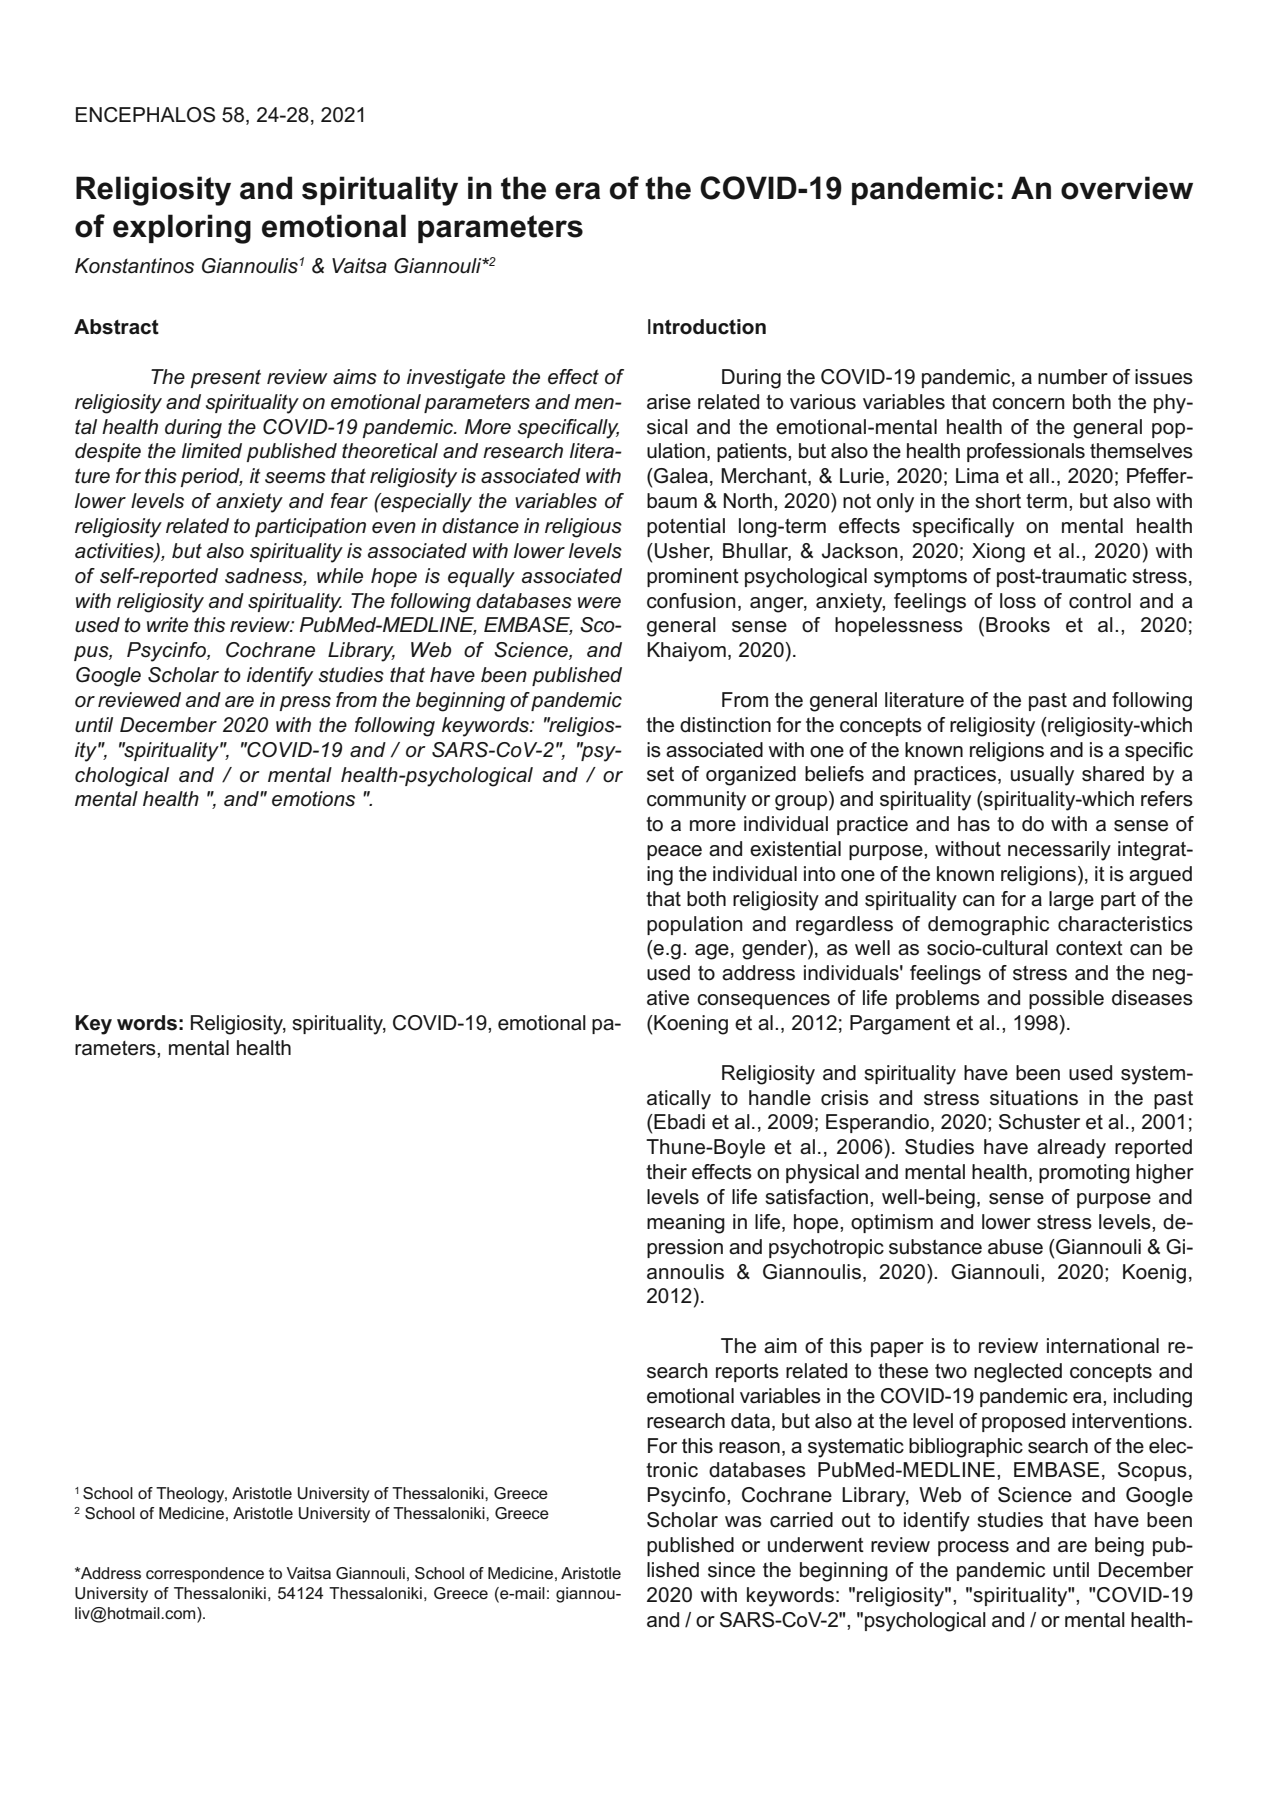  Describe the element at coordinates (669, 402) in the screenshot. I see `arise` at that location.
